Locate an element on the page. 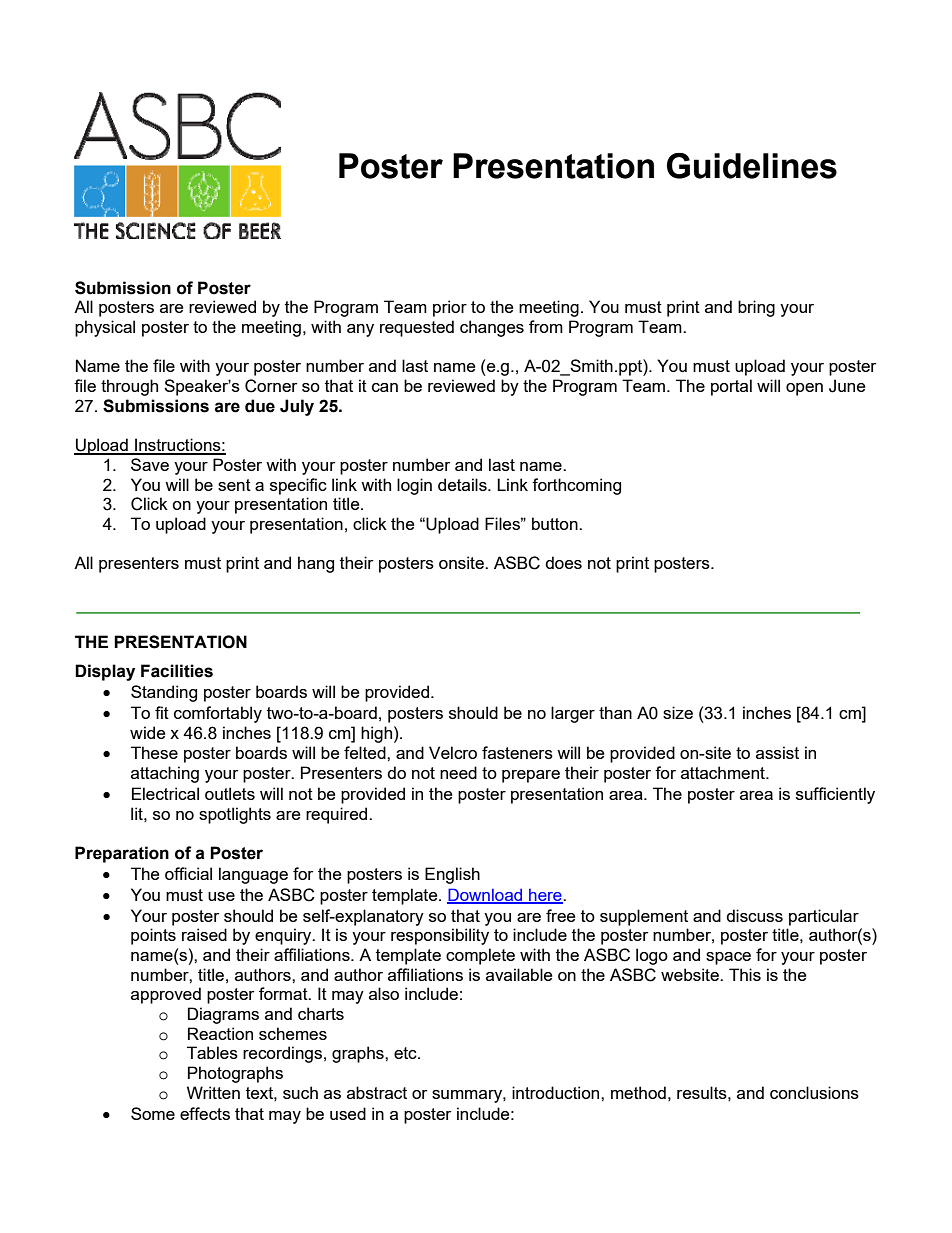 Image resolution: width=952 pixels, height=1233 pixels. does is located at coordinates (563, 562).
